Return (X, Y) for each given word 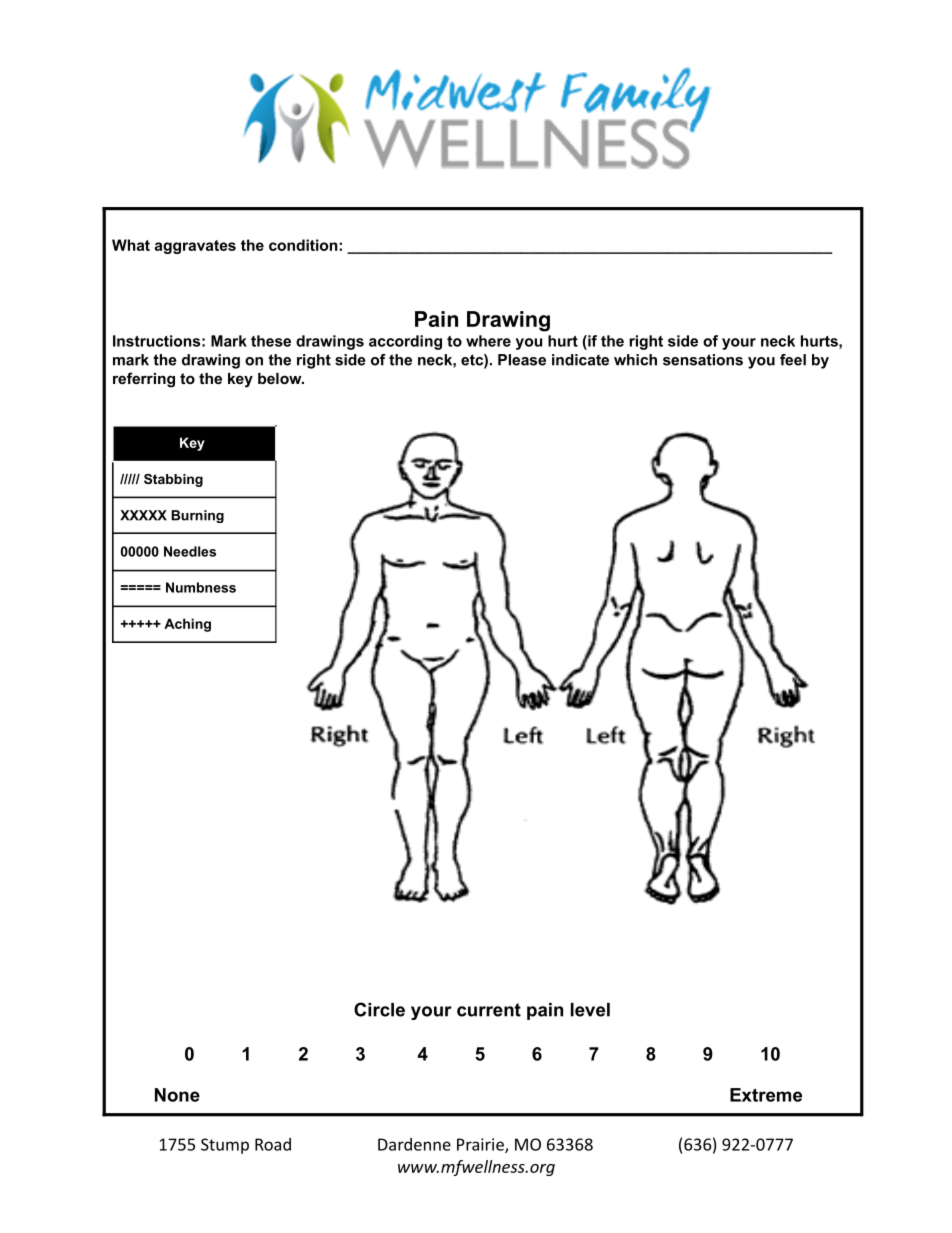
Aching (187, 625)
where (488, 341)
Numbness (201, 587)
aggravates (195, 247)
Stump (225, 1146)
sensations (703, 360)
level (590, 1010)
